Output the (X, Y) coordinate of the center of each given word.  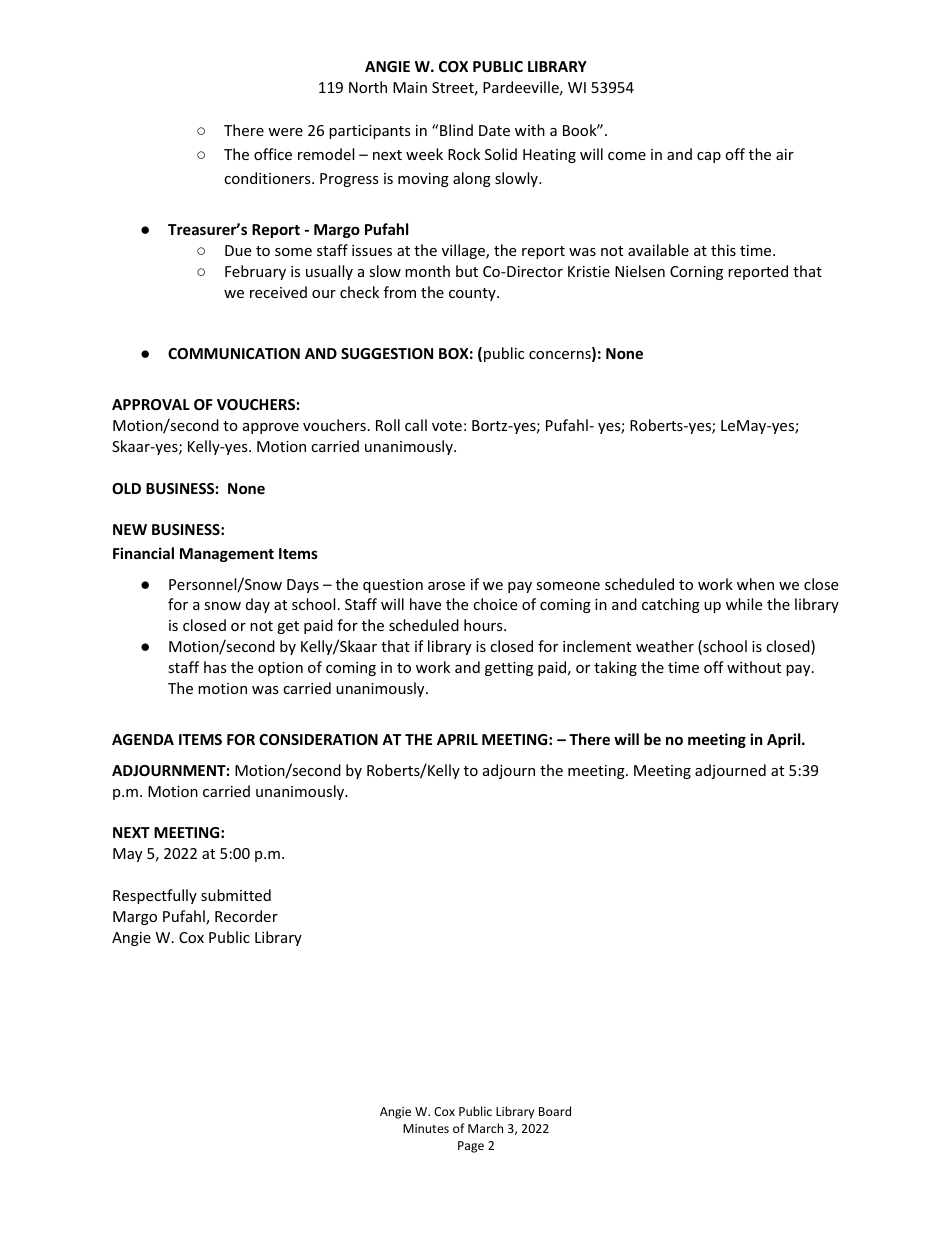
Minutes (426, 1128)
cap (709, 157)
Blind (456, 130)
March (485, 1128)
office (273, 154)
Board (555, 1111)
